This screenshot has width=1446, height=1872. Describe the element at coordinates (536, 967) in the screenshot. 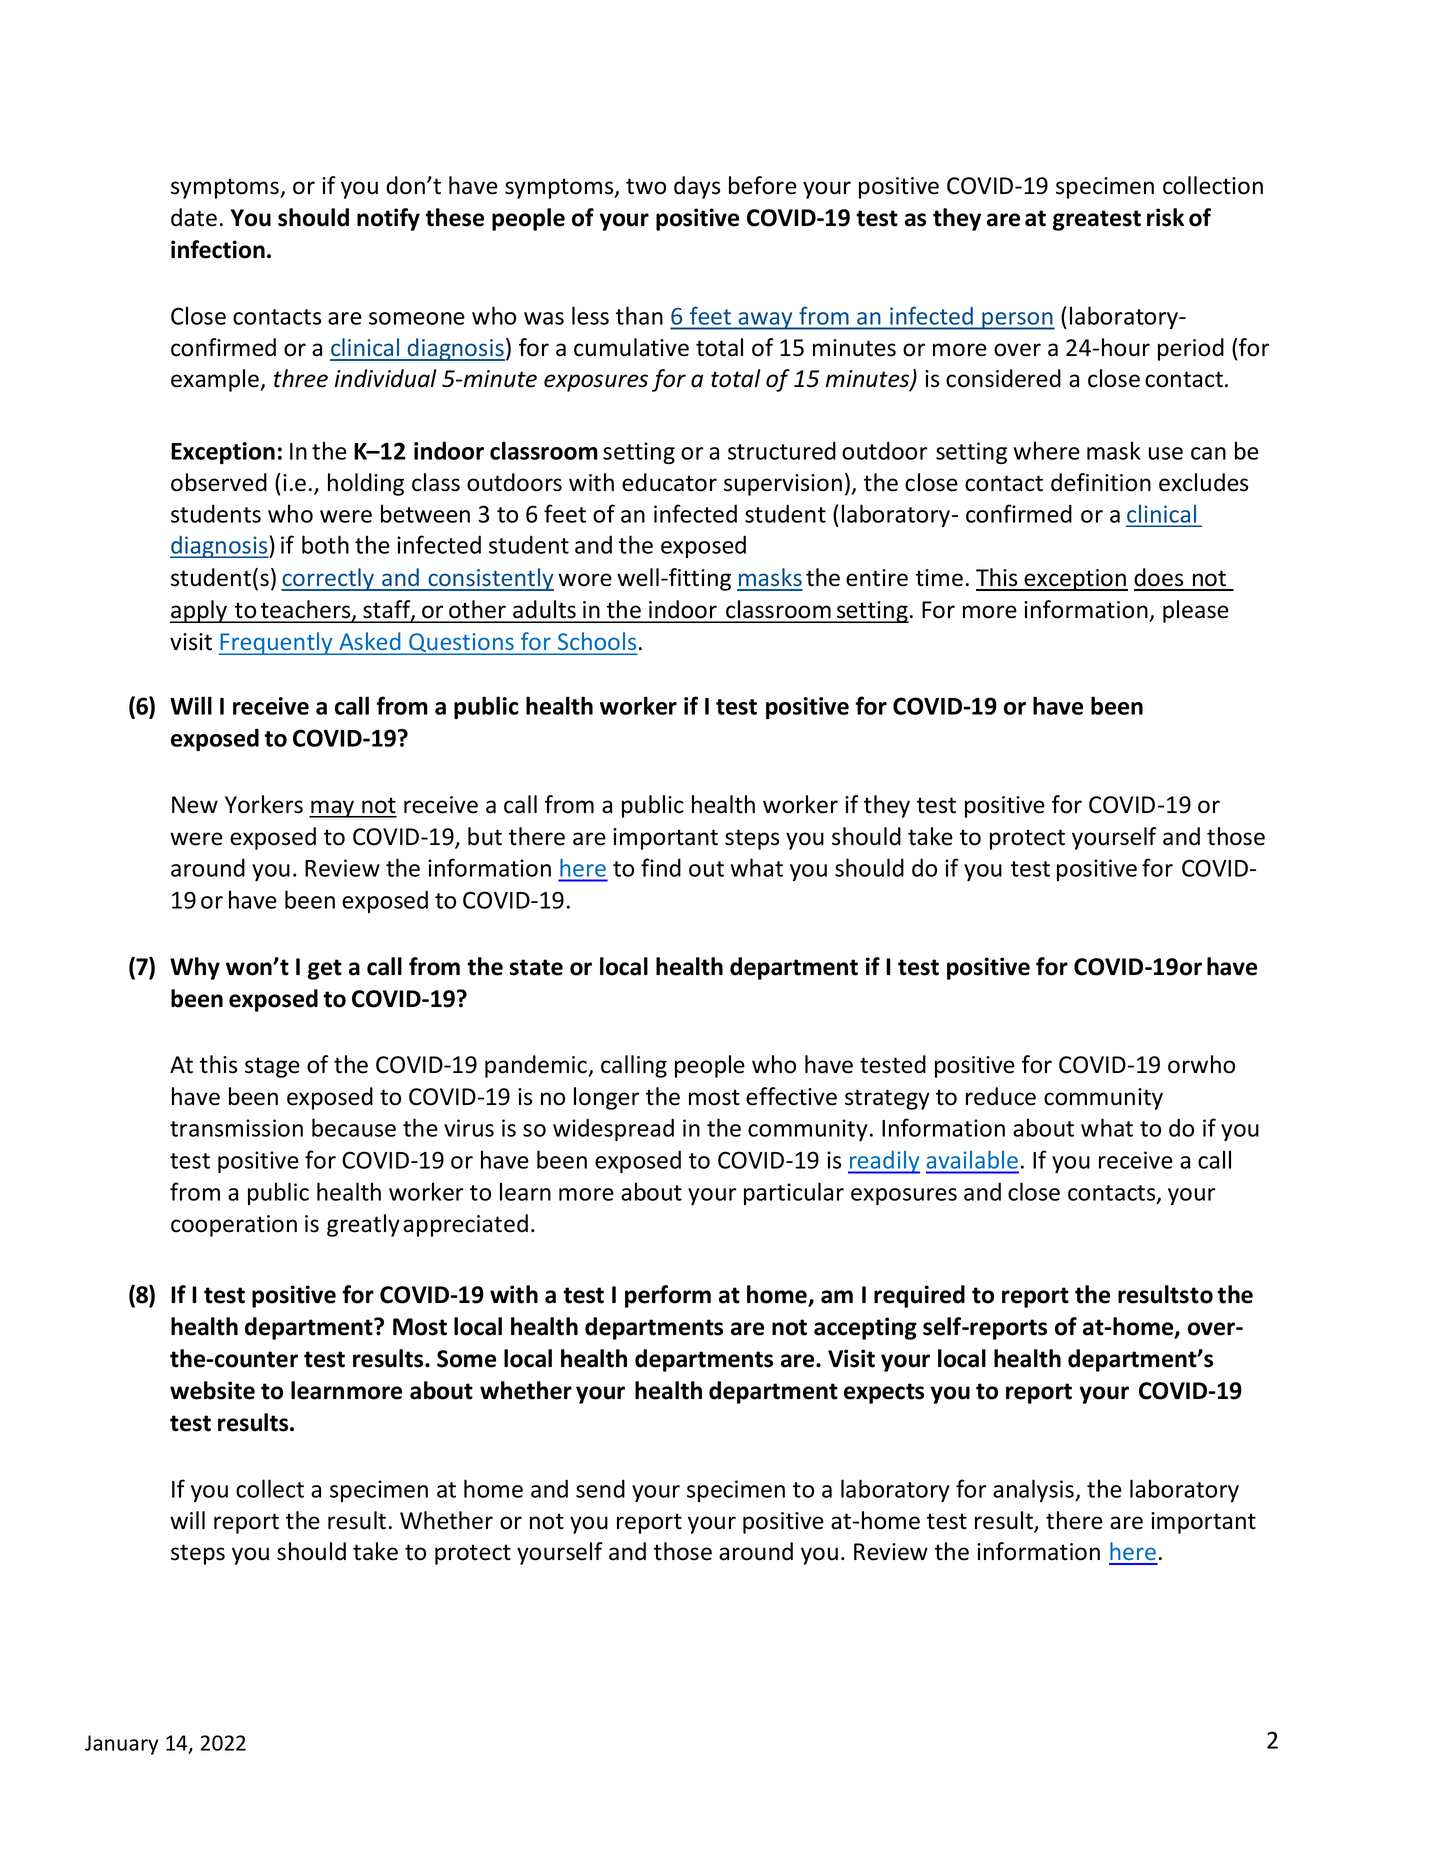

I see `state` at that location.
